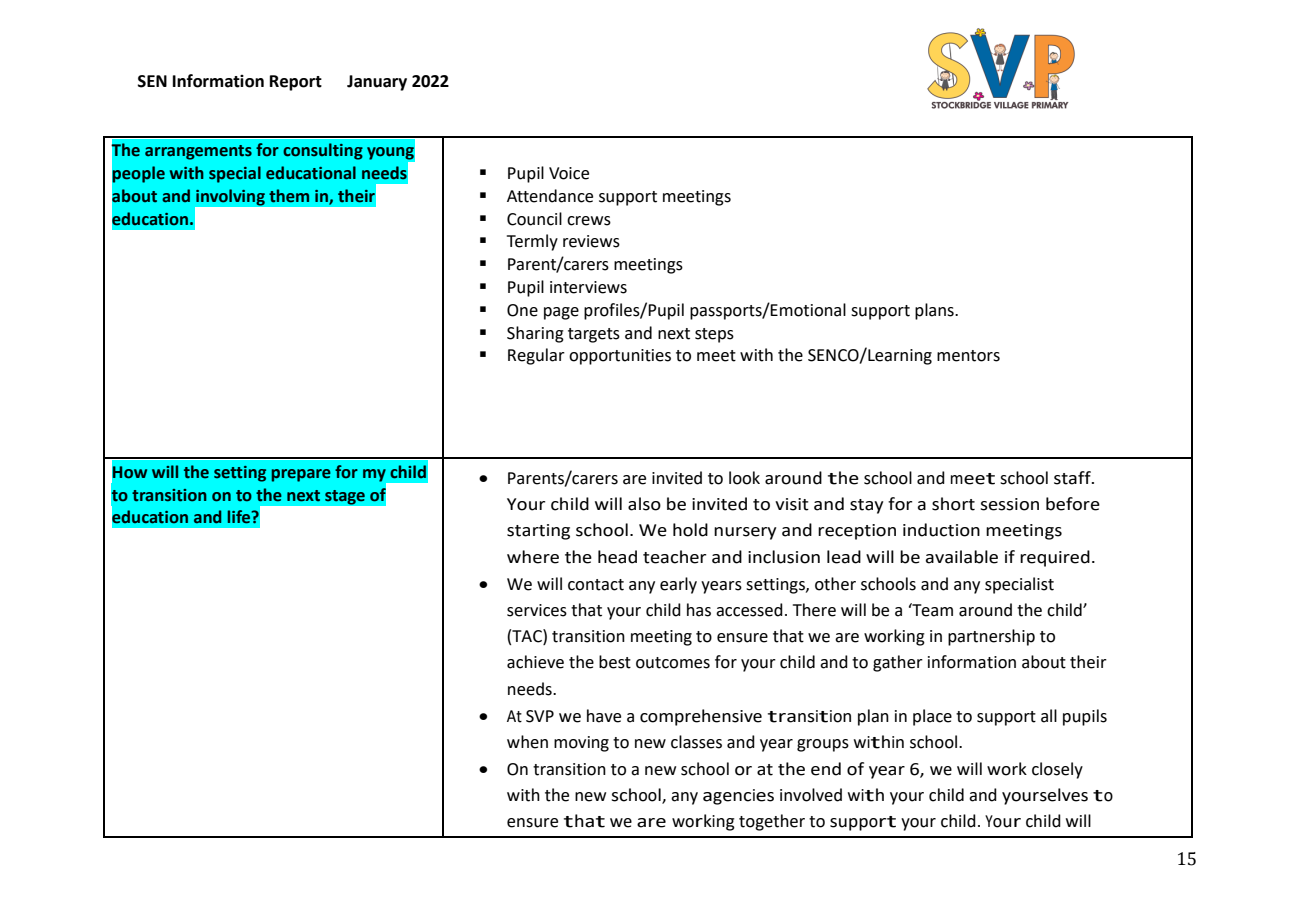  I want to click on One, so click(522, 310).
